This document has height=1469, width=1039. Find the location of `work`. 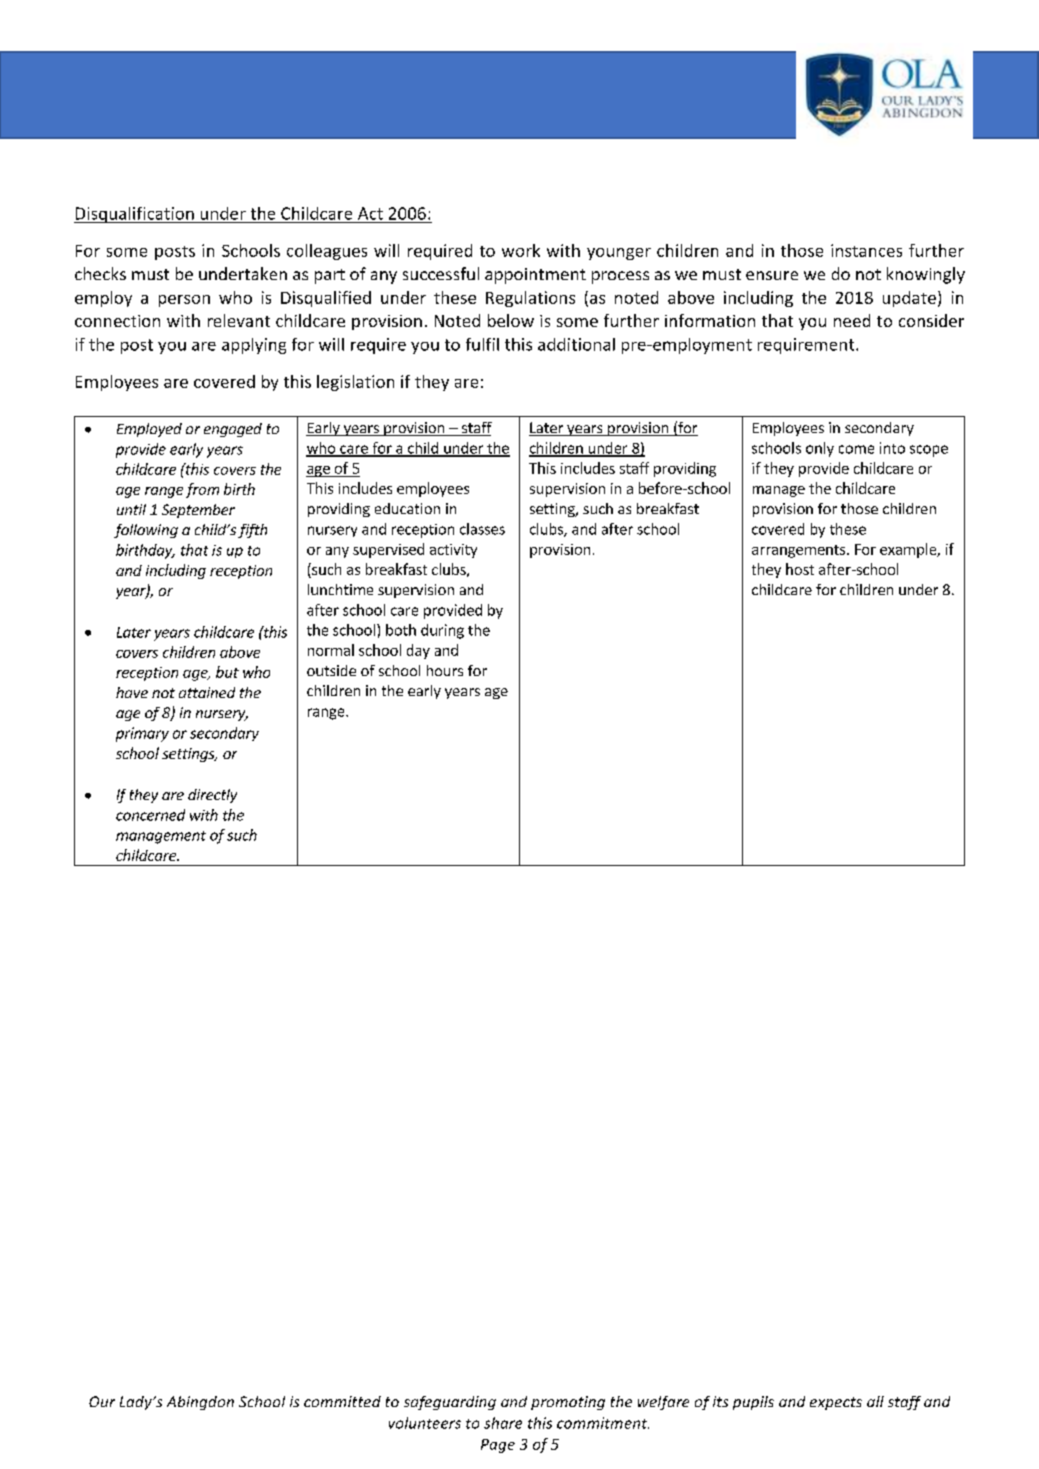

work is located at coordinates (521, 250).
